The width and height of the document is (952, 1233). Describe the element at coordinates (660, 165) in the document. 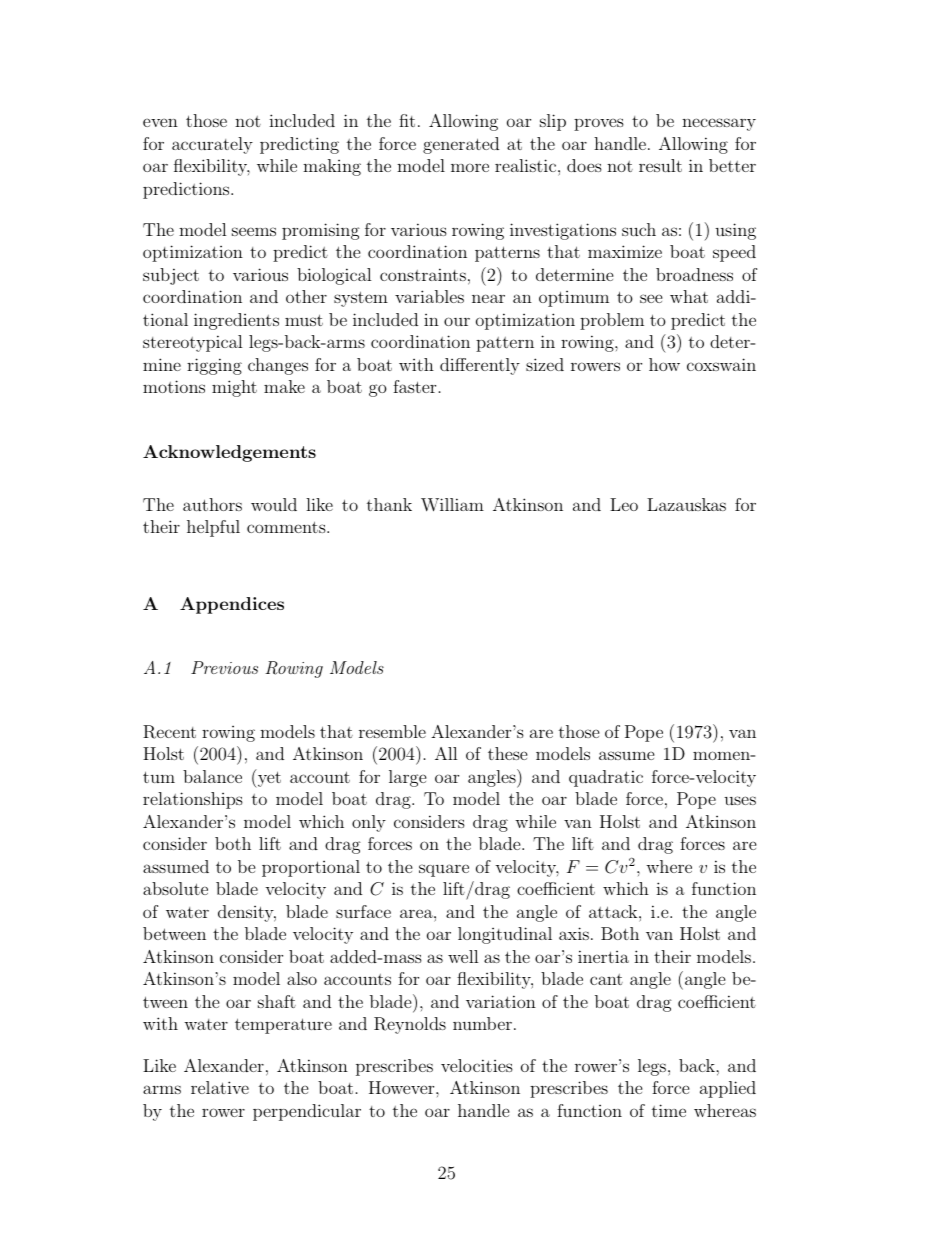

I see `result` at that location.
